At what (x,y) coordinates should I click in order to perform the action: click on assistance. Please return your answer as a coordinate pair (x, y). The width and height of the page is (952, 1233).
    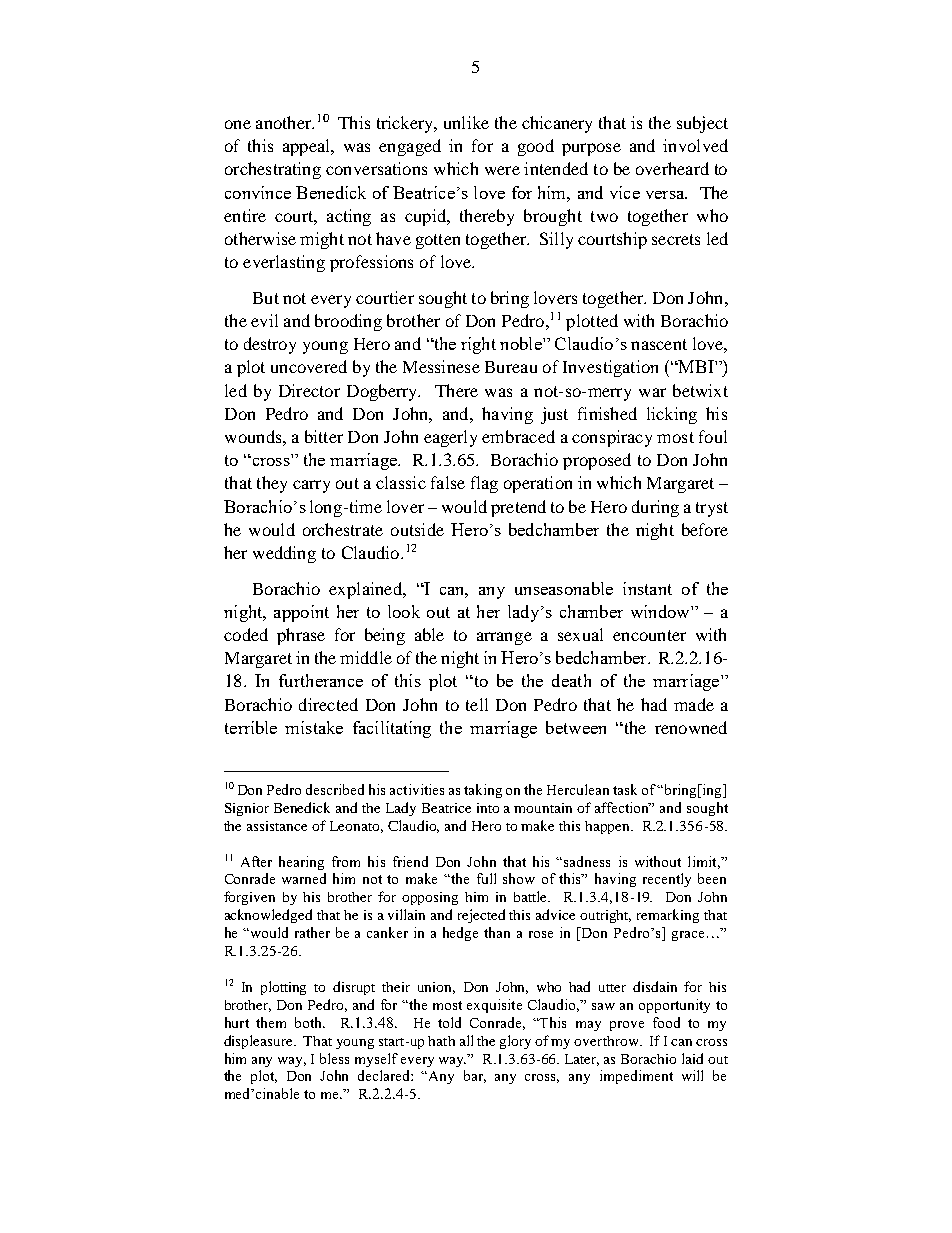
    Looking at the image, I should click on (277, 826).
